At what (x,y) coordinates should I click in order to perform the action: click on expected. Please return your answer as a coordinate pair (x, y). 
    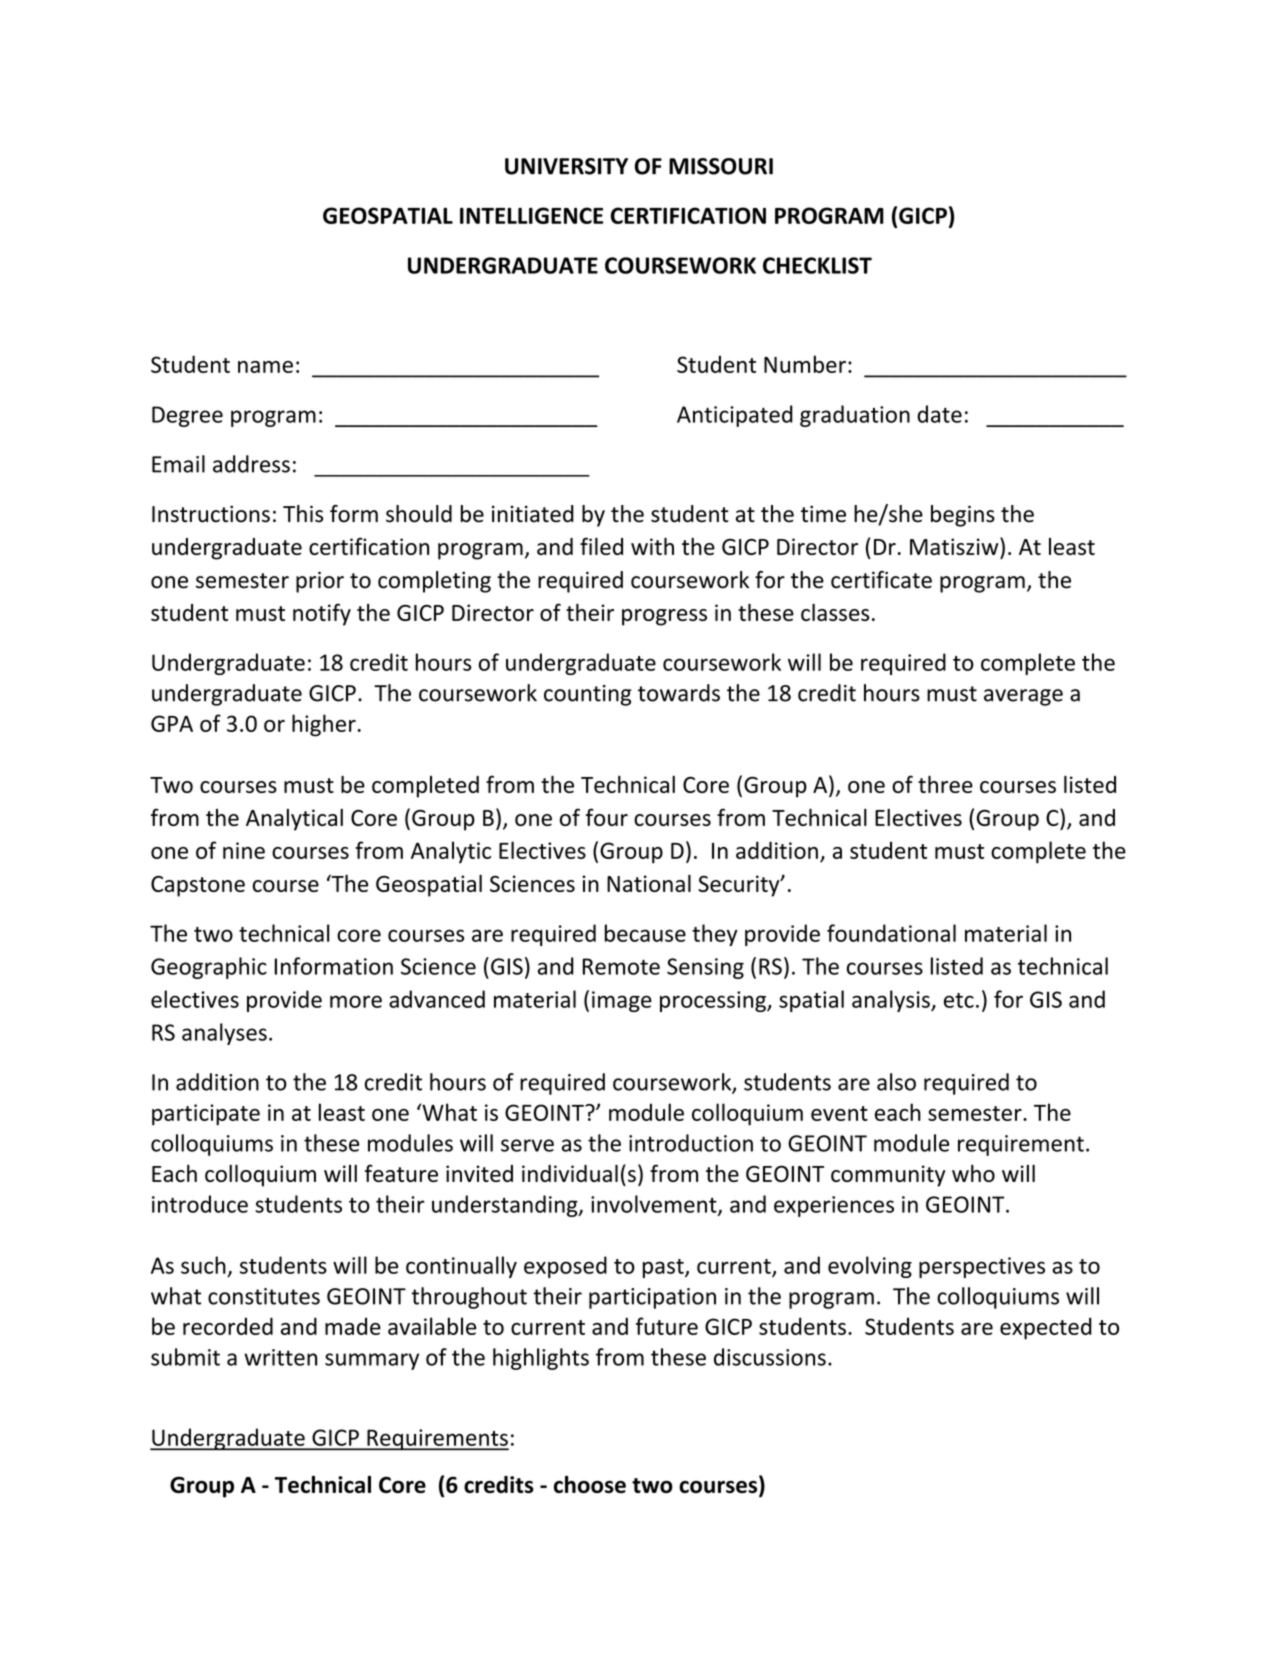
    Looking at the image, I should click on (1046, 1328).
